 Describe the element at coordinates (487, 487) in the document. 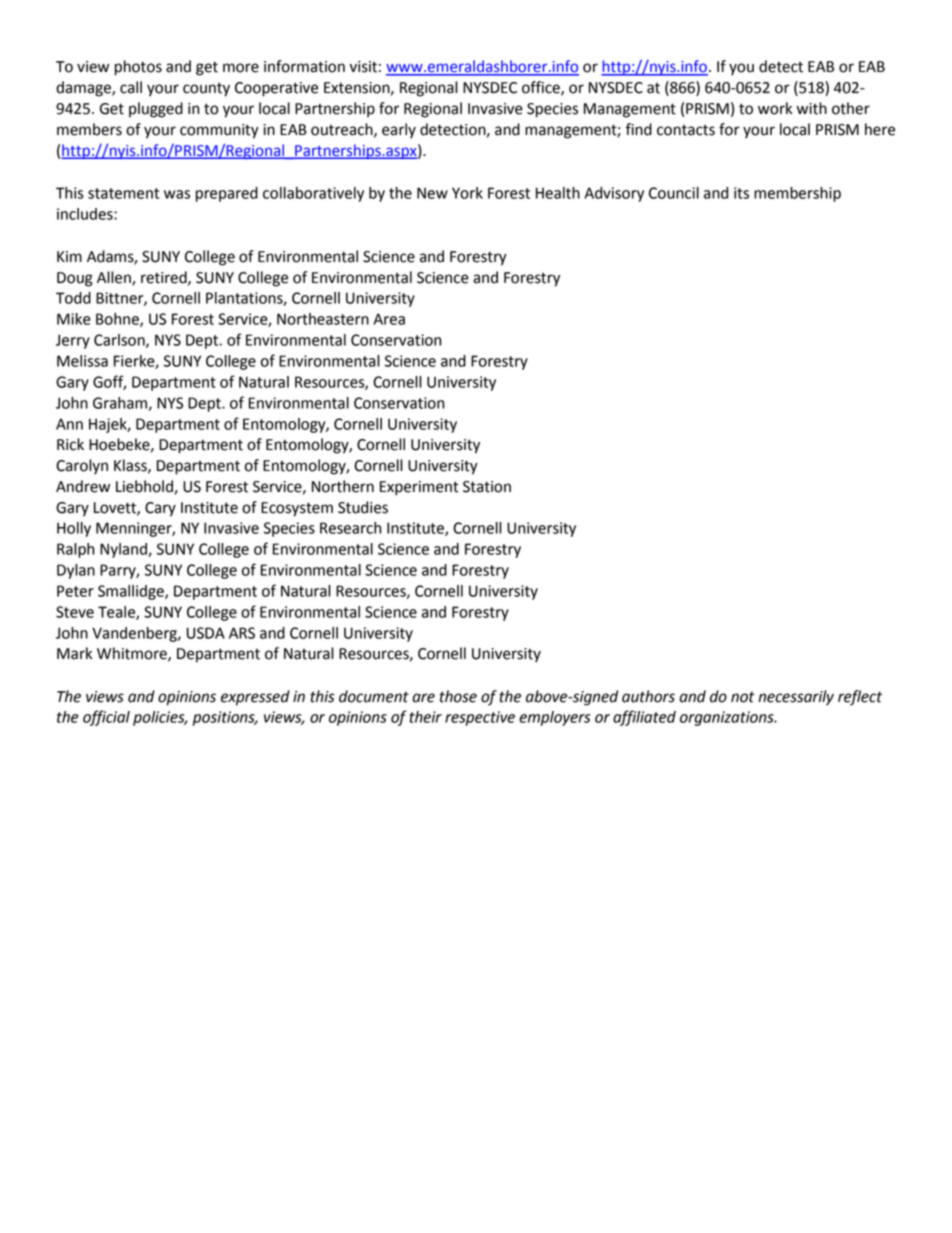

I see `Station` at that location.
